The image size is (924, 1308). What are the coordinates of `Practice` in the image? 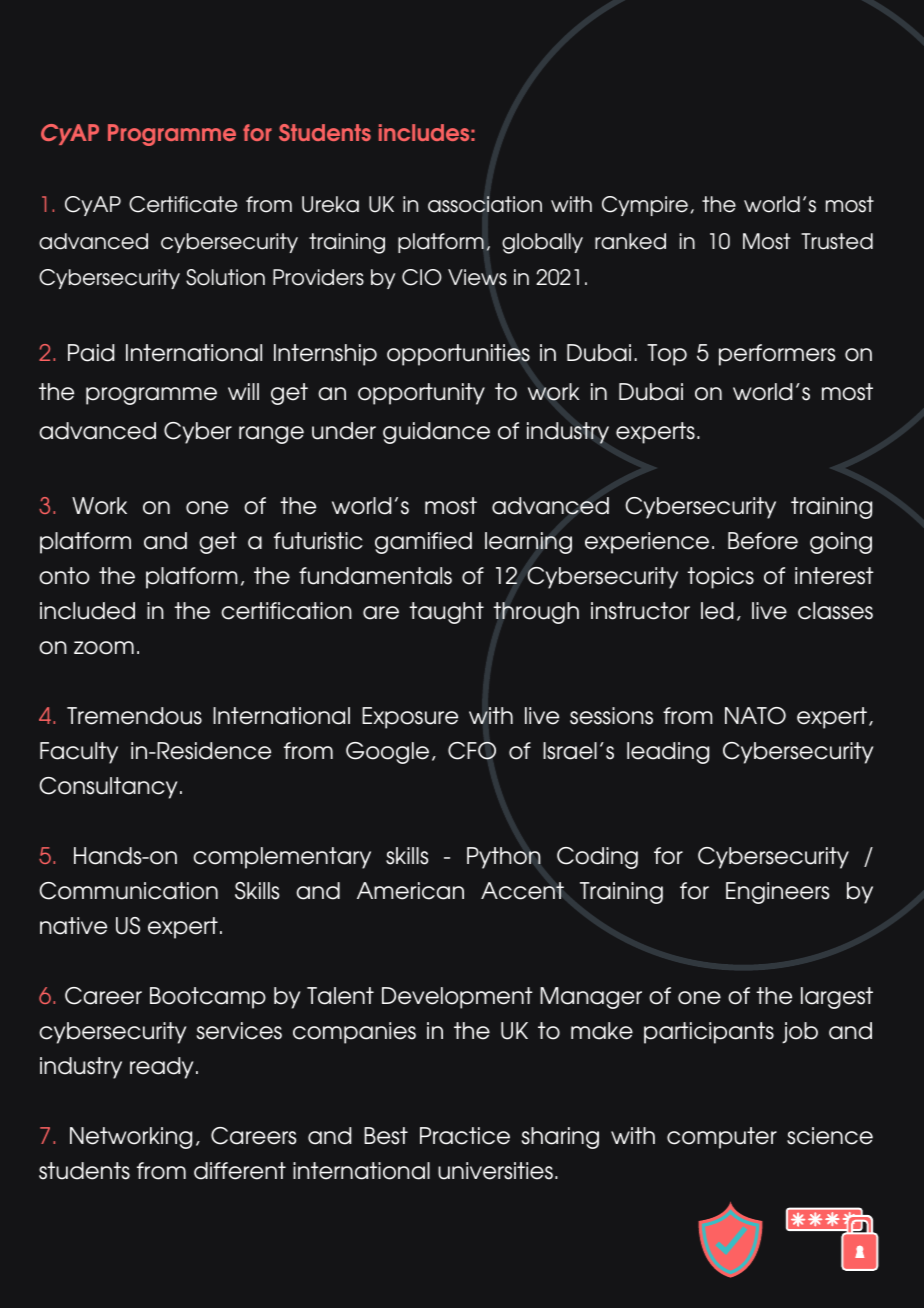 It's located at (465, 1136).
